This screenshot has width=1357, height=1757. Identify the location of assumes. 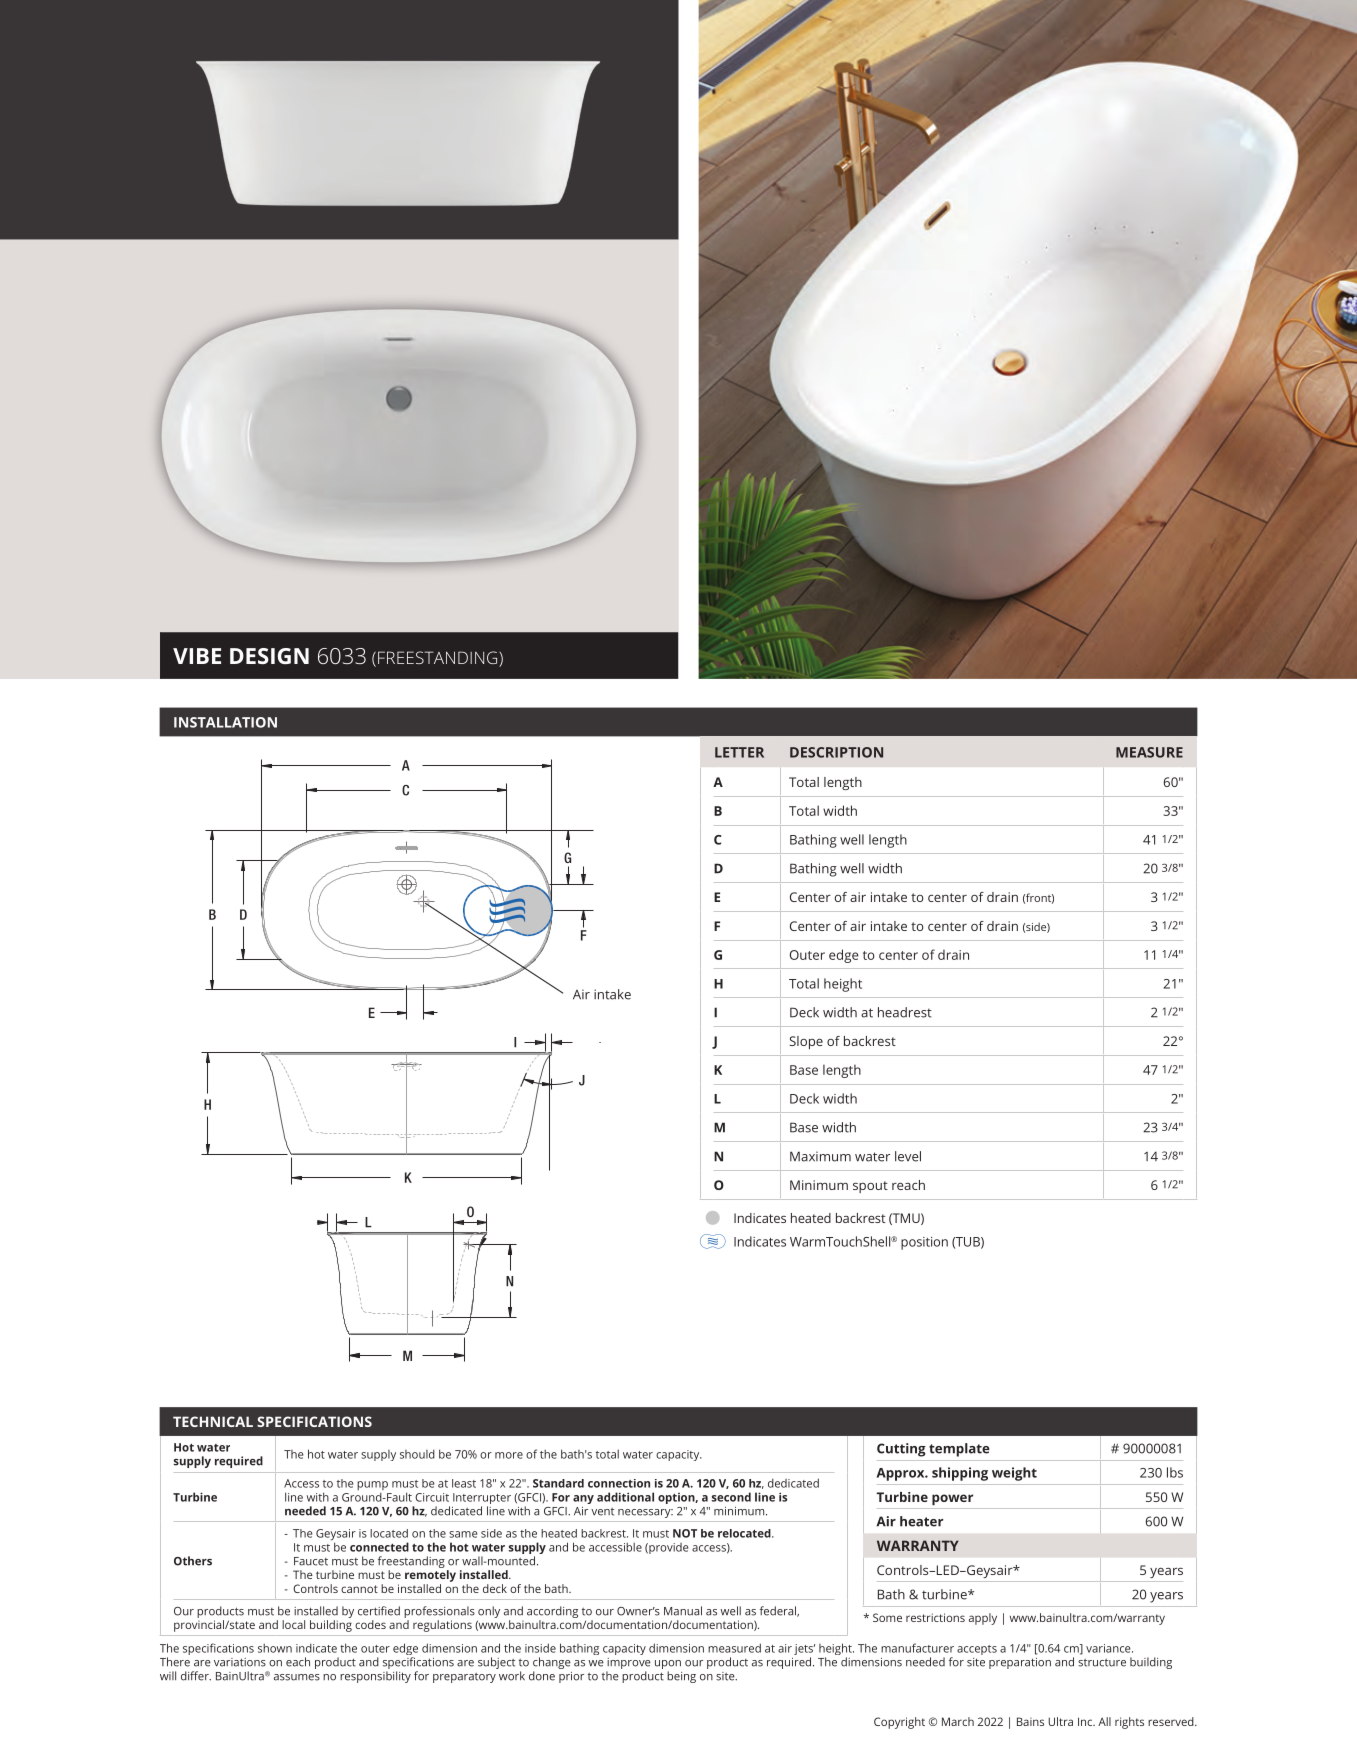
(297, 1677).
